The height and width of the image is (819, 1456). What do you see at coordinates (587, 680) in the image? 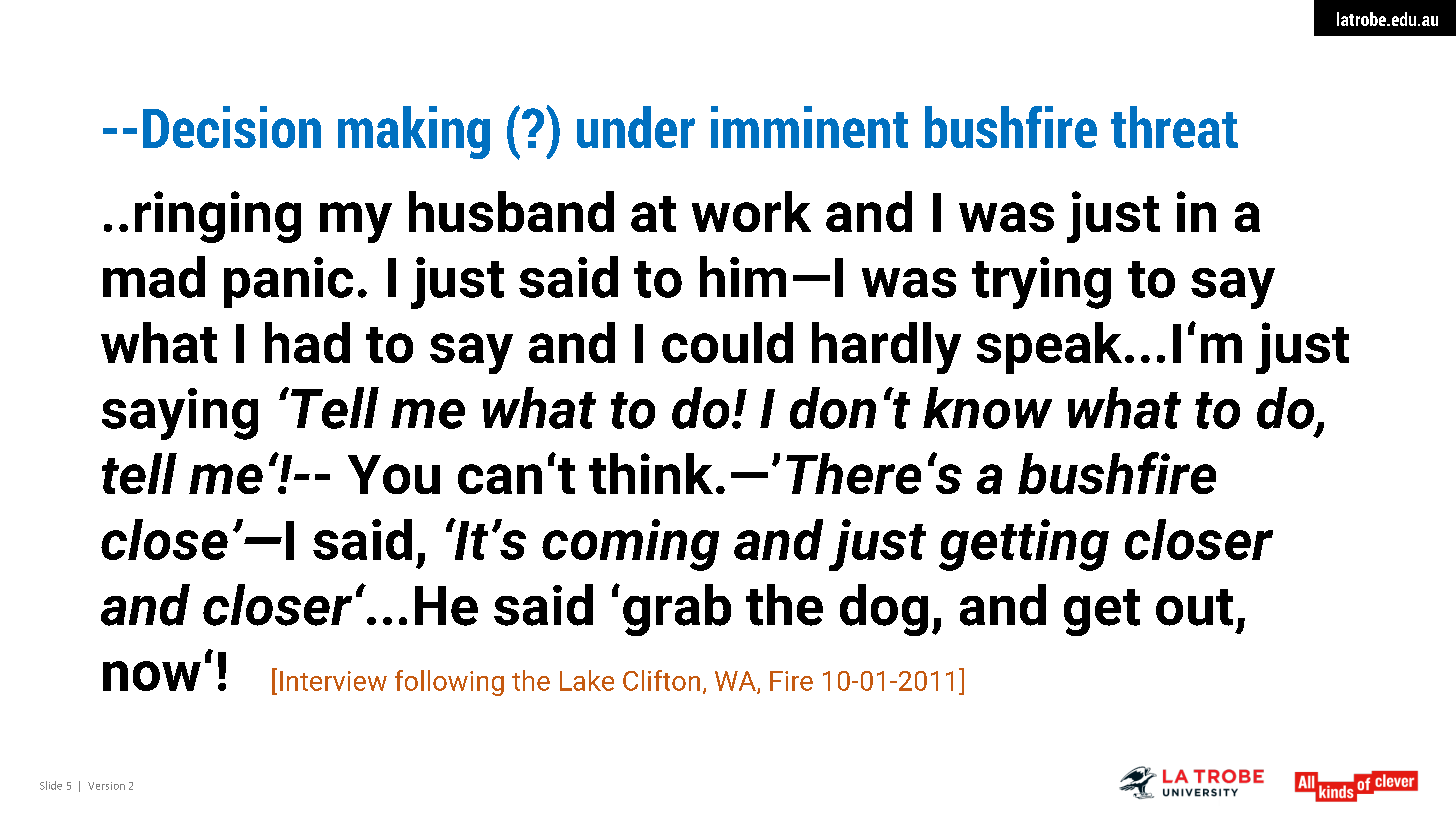
I see `Lake` at bounding box center [587, 680].
